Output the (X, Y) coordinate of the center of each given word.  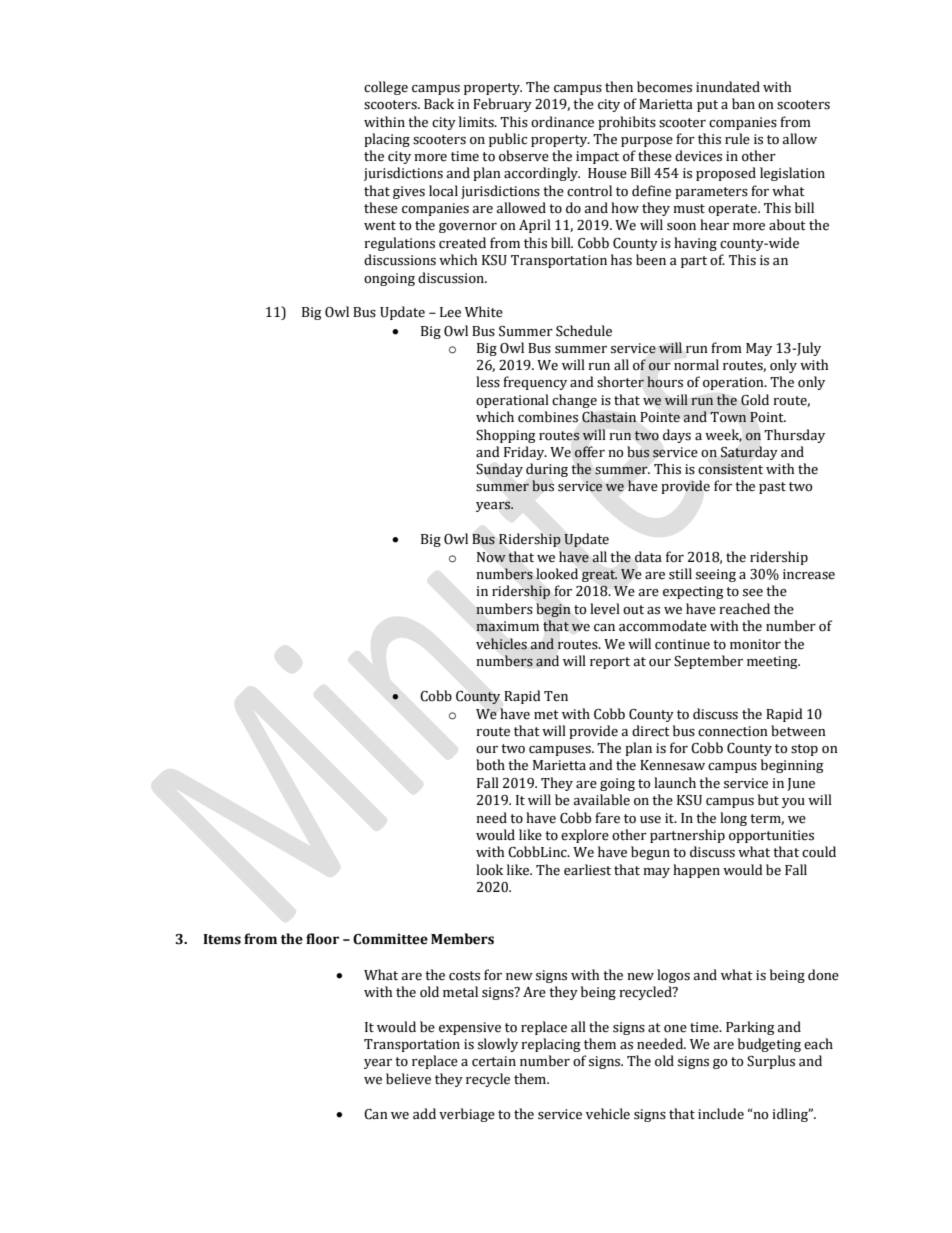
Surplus (771, 1062)
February (502, 105)
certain (494, 1061)
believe (408, 1079)
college (386, 88)
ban (743, 104)
